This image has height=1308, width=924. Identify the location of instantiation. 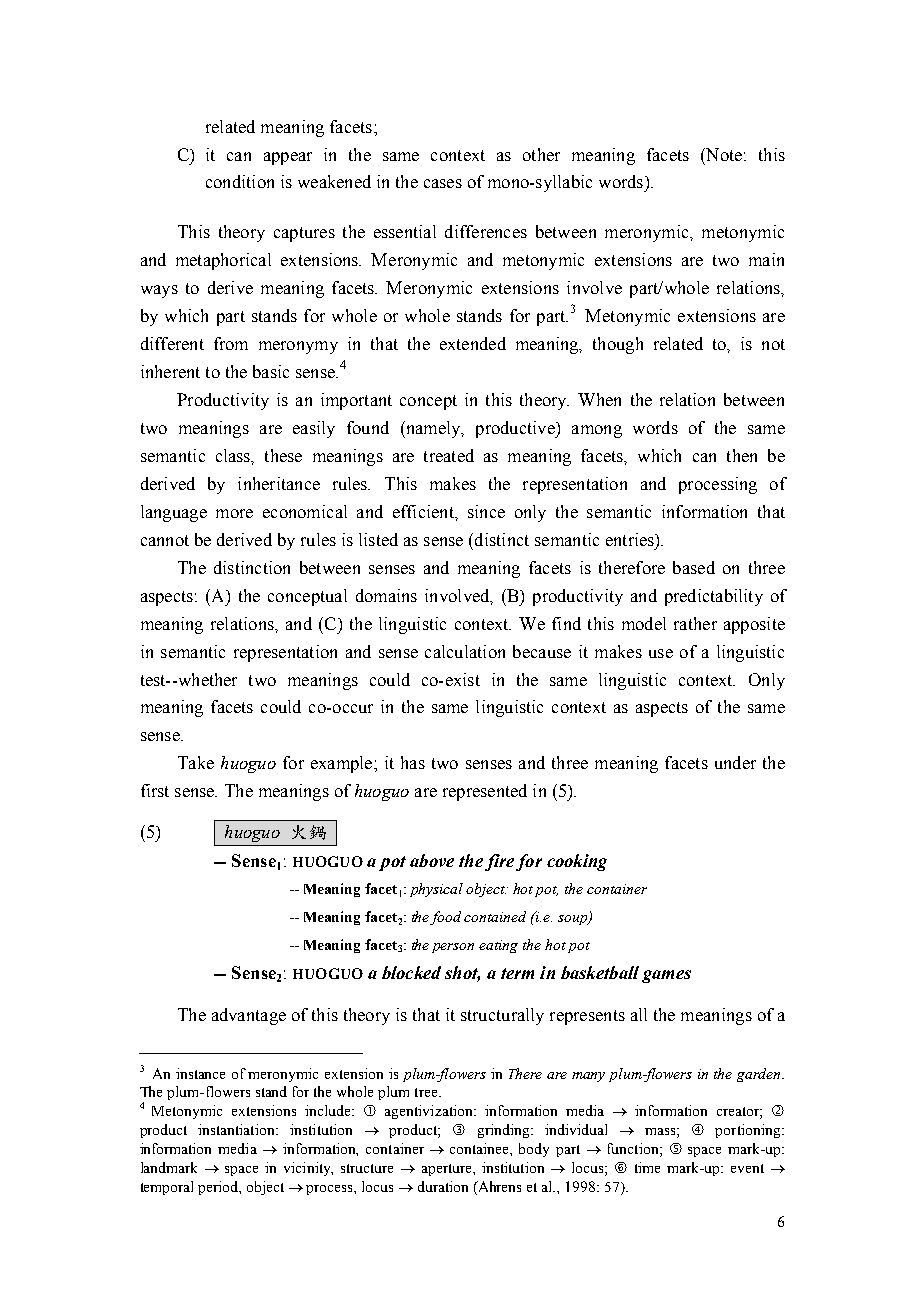
(237, 1129).
